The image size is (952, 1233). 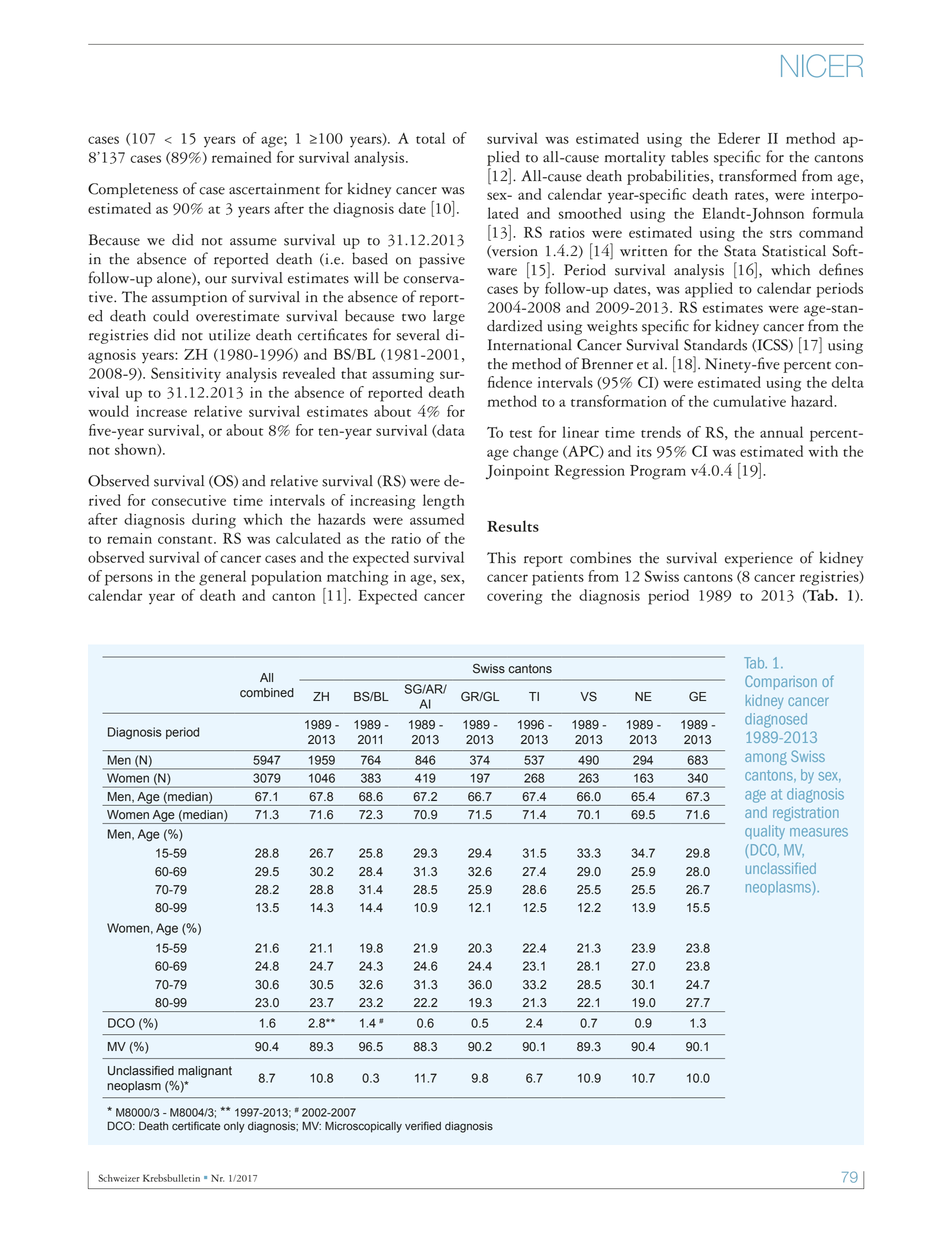 I want to click on NICER, so click(x=822, y=66).
